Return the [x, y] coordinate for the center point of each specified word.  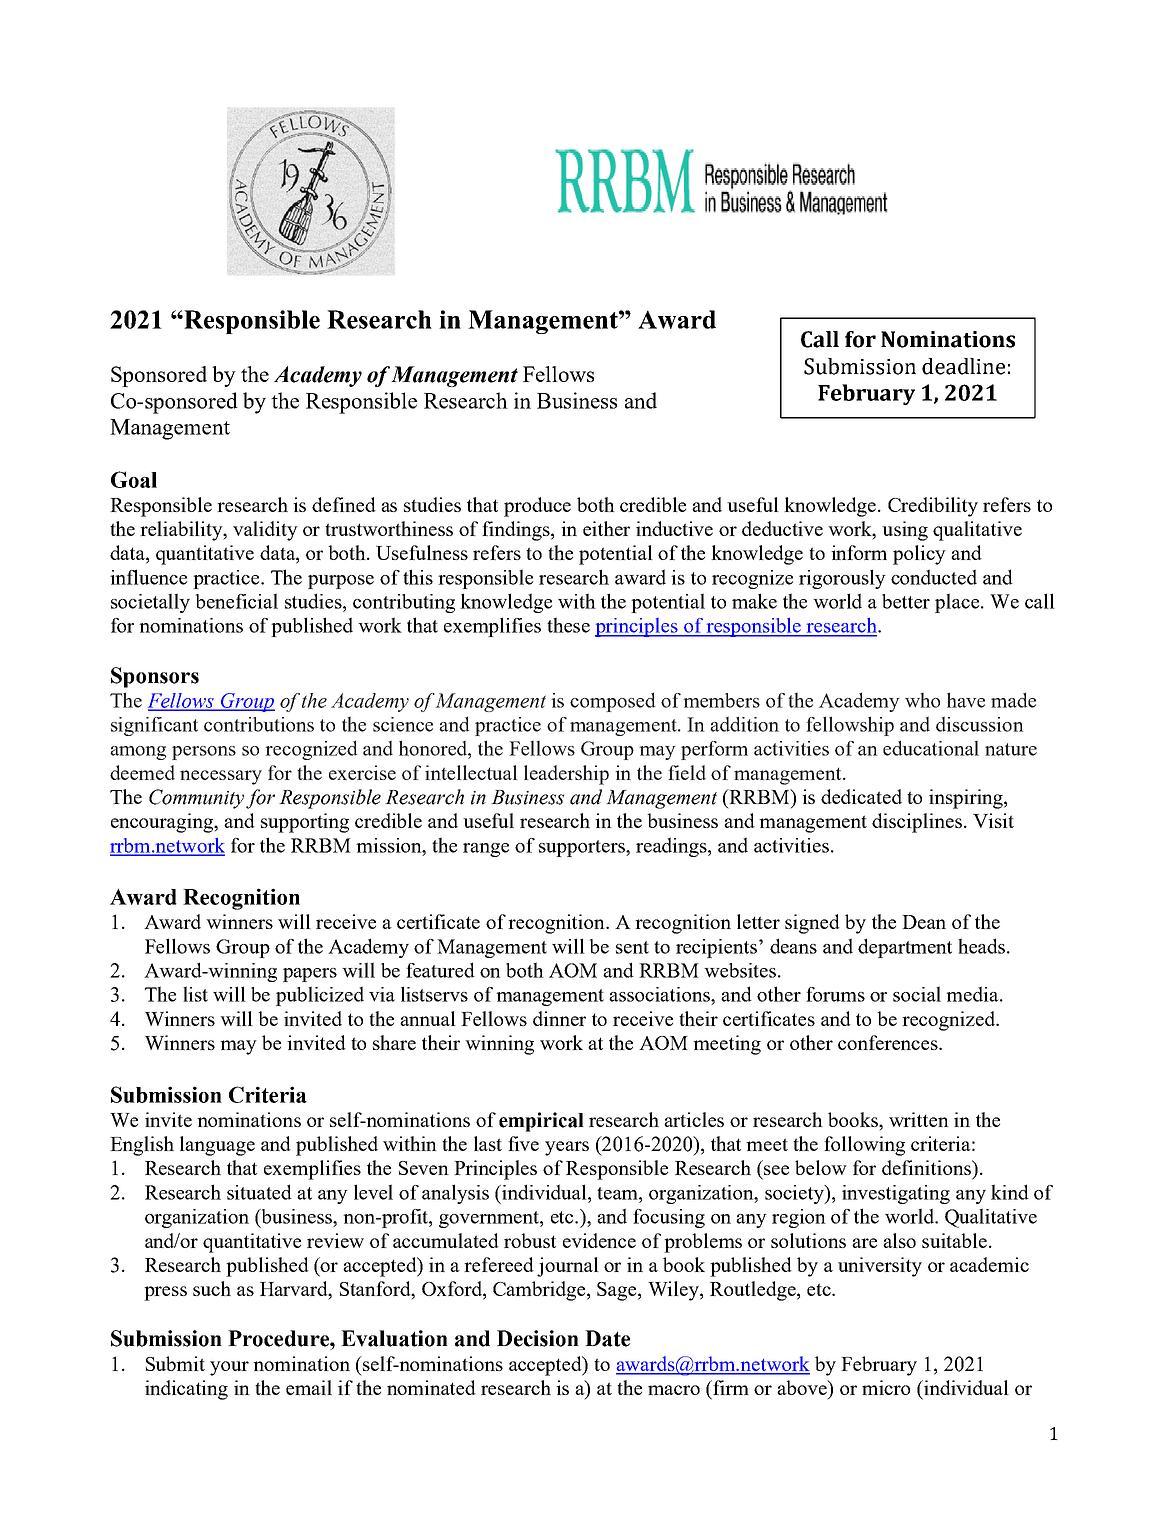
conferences [889, 1042]
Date [607, 1338]
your [229, 1368]
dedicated [861, 796]
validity [265, 531]
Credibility [933, 507]
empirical [541, 1122]
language [217, 1146]
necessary [221, 777]
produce [537, 507]
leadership [566, 775]
